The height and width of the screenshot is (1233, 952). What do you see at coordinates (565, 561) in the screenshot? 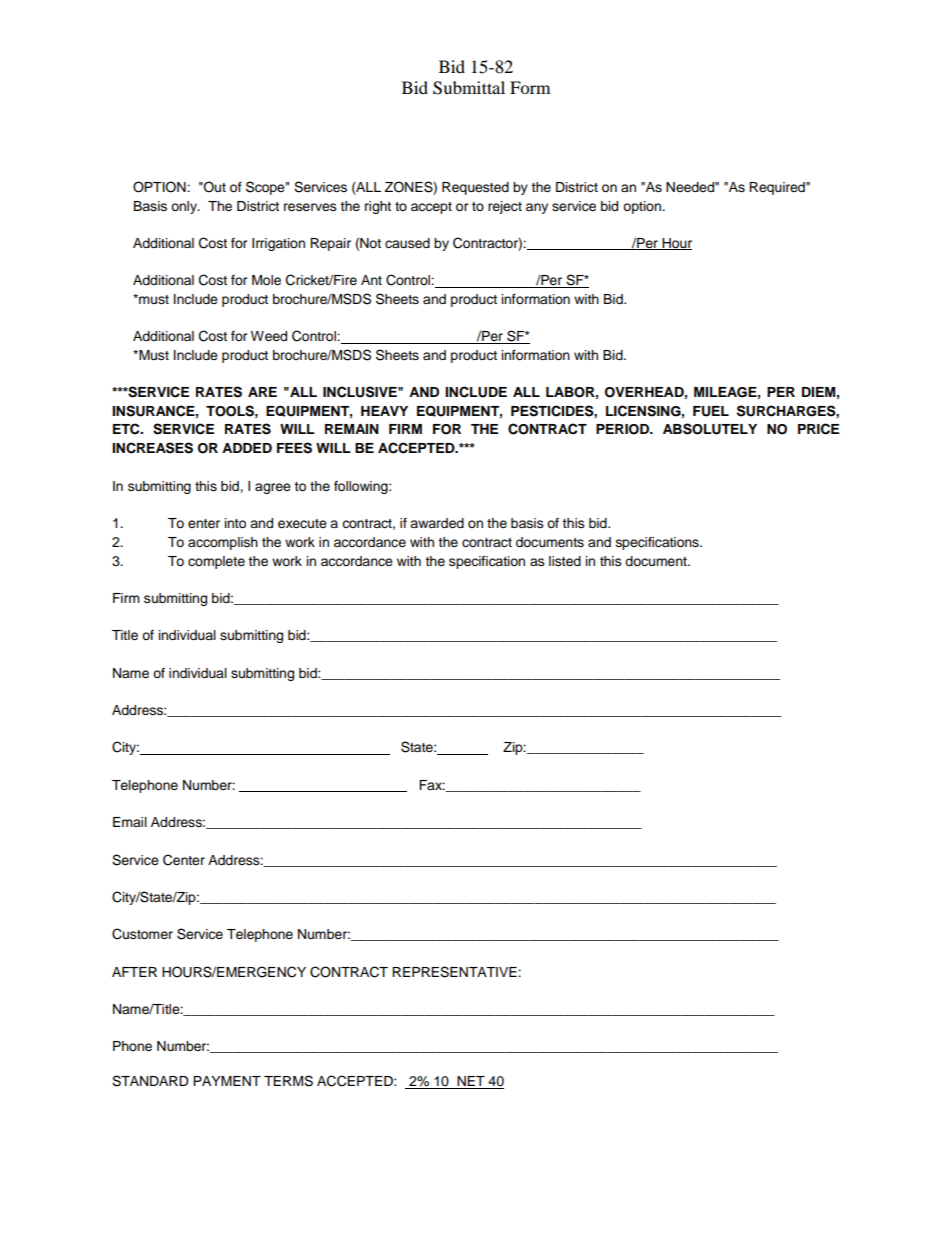
I see `listed` at bounding box center [565, 561].
